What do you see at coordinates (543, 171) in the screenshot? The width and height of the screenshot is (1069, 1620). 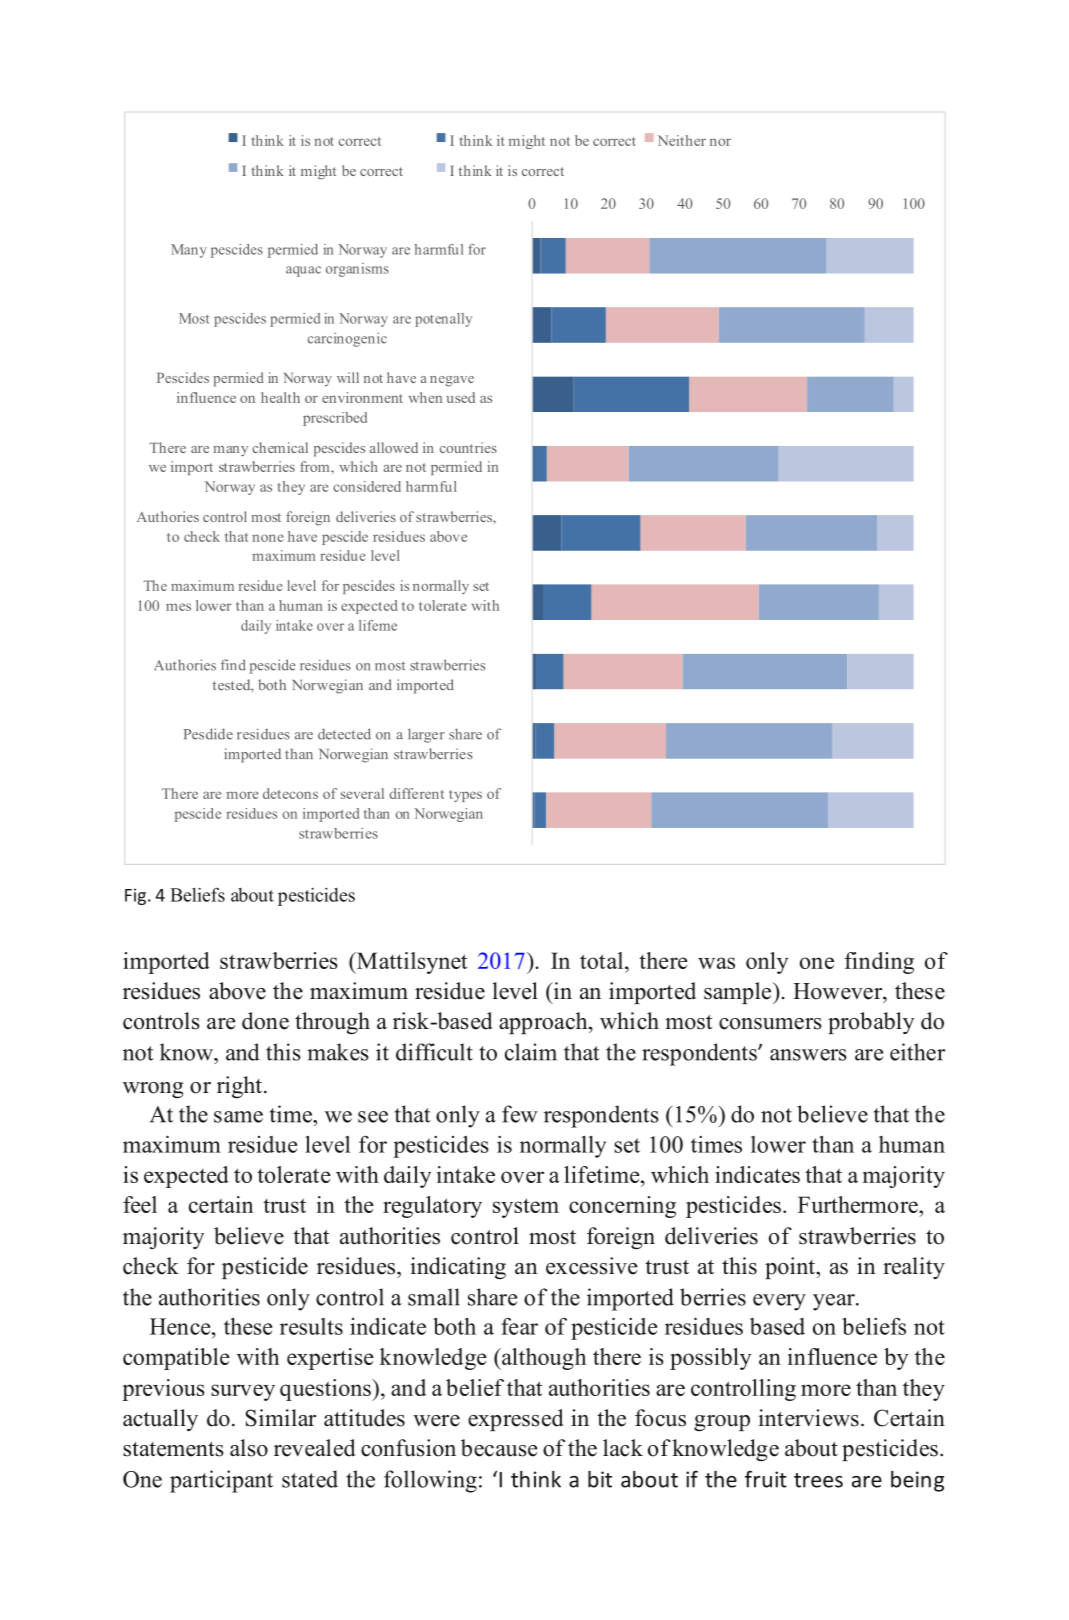 I see `correct` at bounding box center [543, 171].
